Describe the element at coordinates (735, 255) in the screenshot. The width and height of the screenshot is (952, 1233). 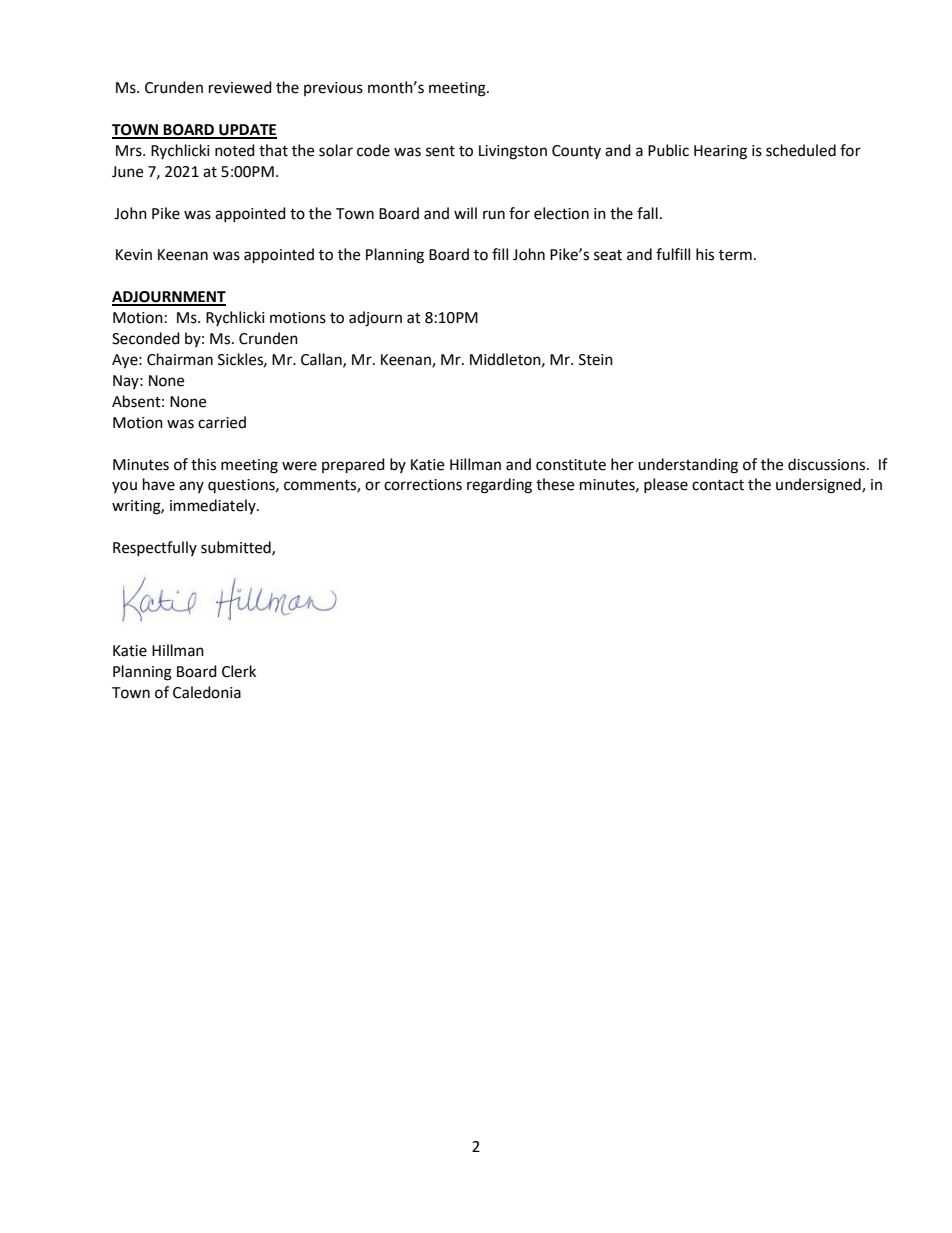
I see `term` at that location.
